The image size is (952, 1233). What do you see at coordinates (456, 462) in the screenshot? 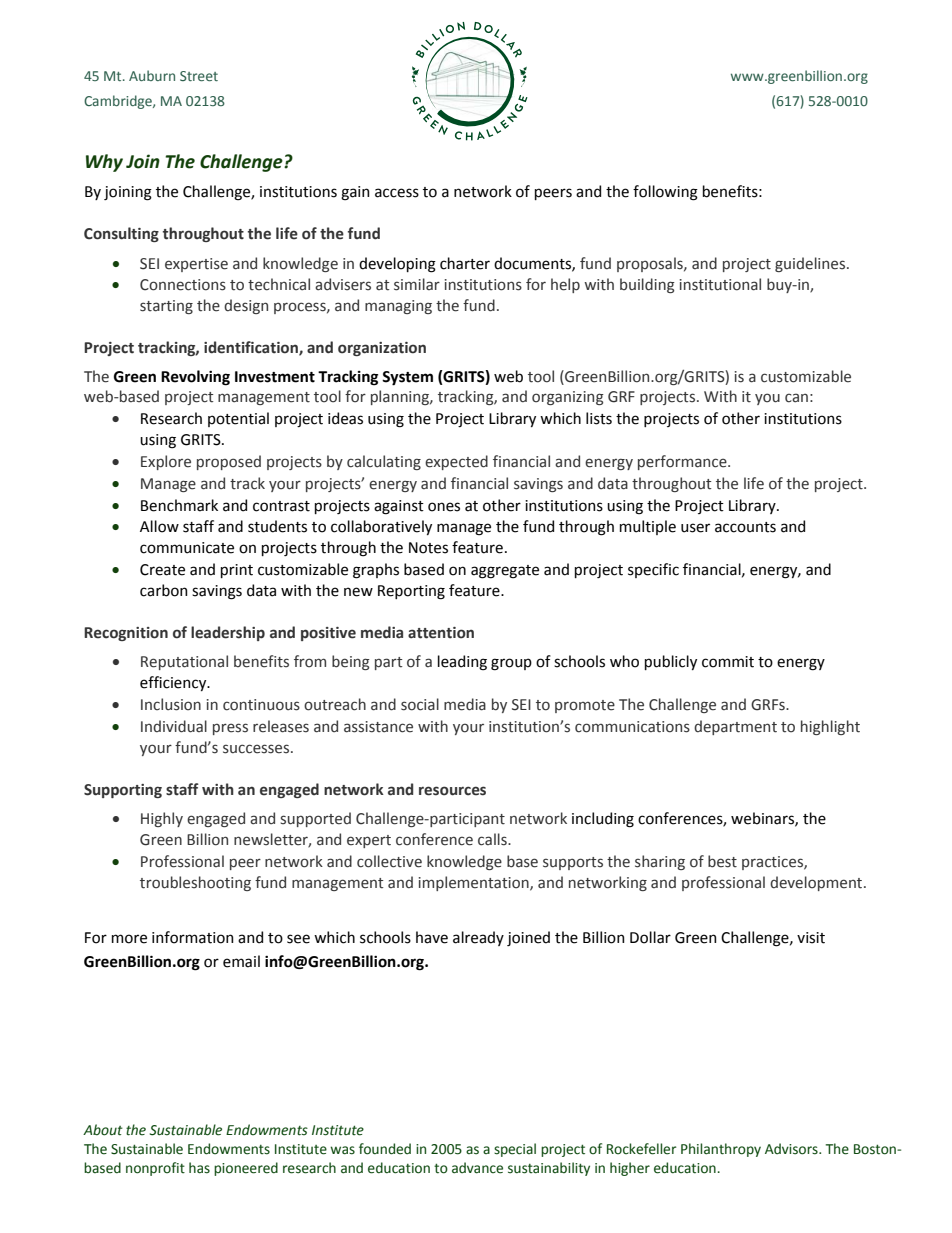
I see `expected` at bounding box center [456, 462].
